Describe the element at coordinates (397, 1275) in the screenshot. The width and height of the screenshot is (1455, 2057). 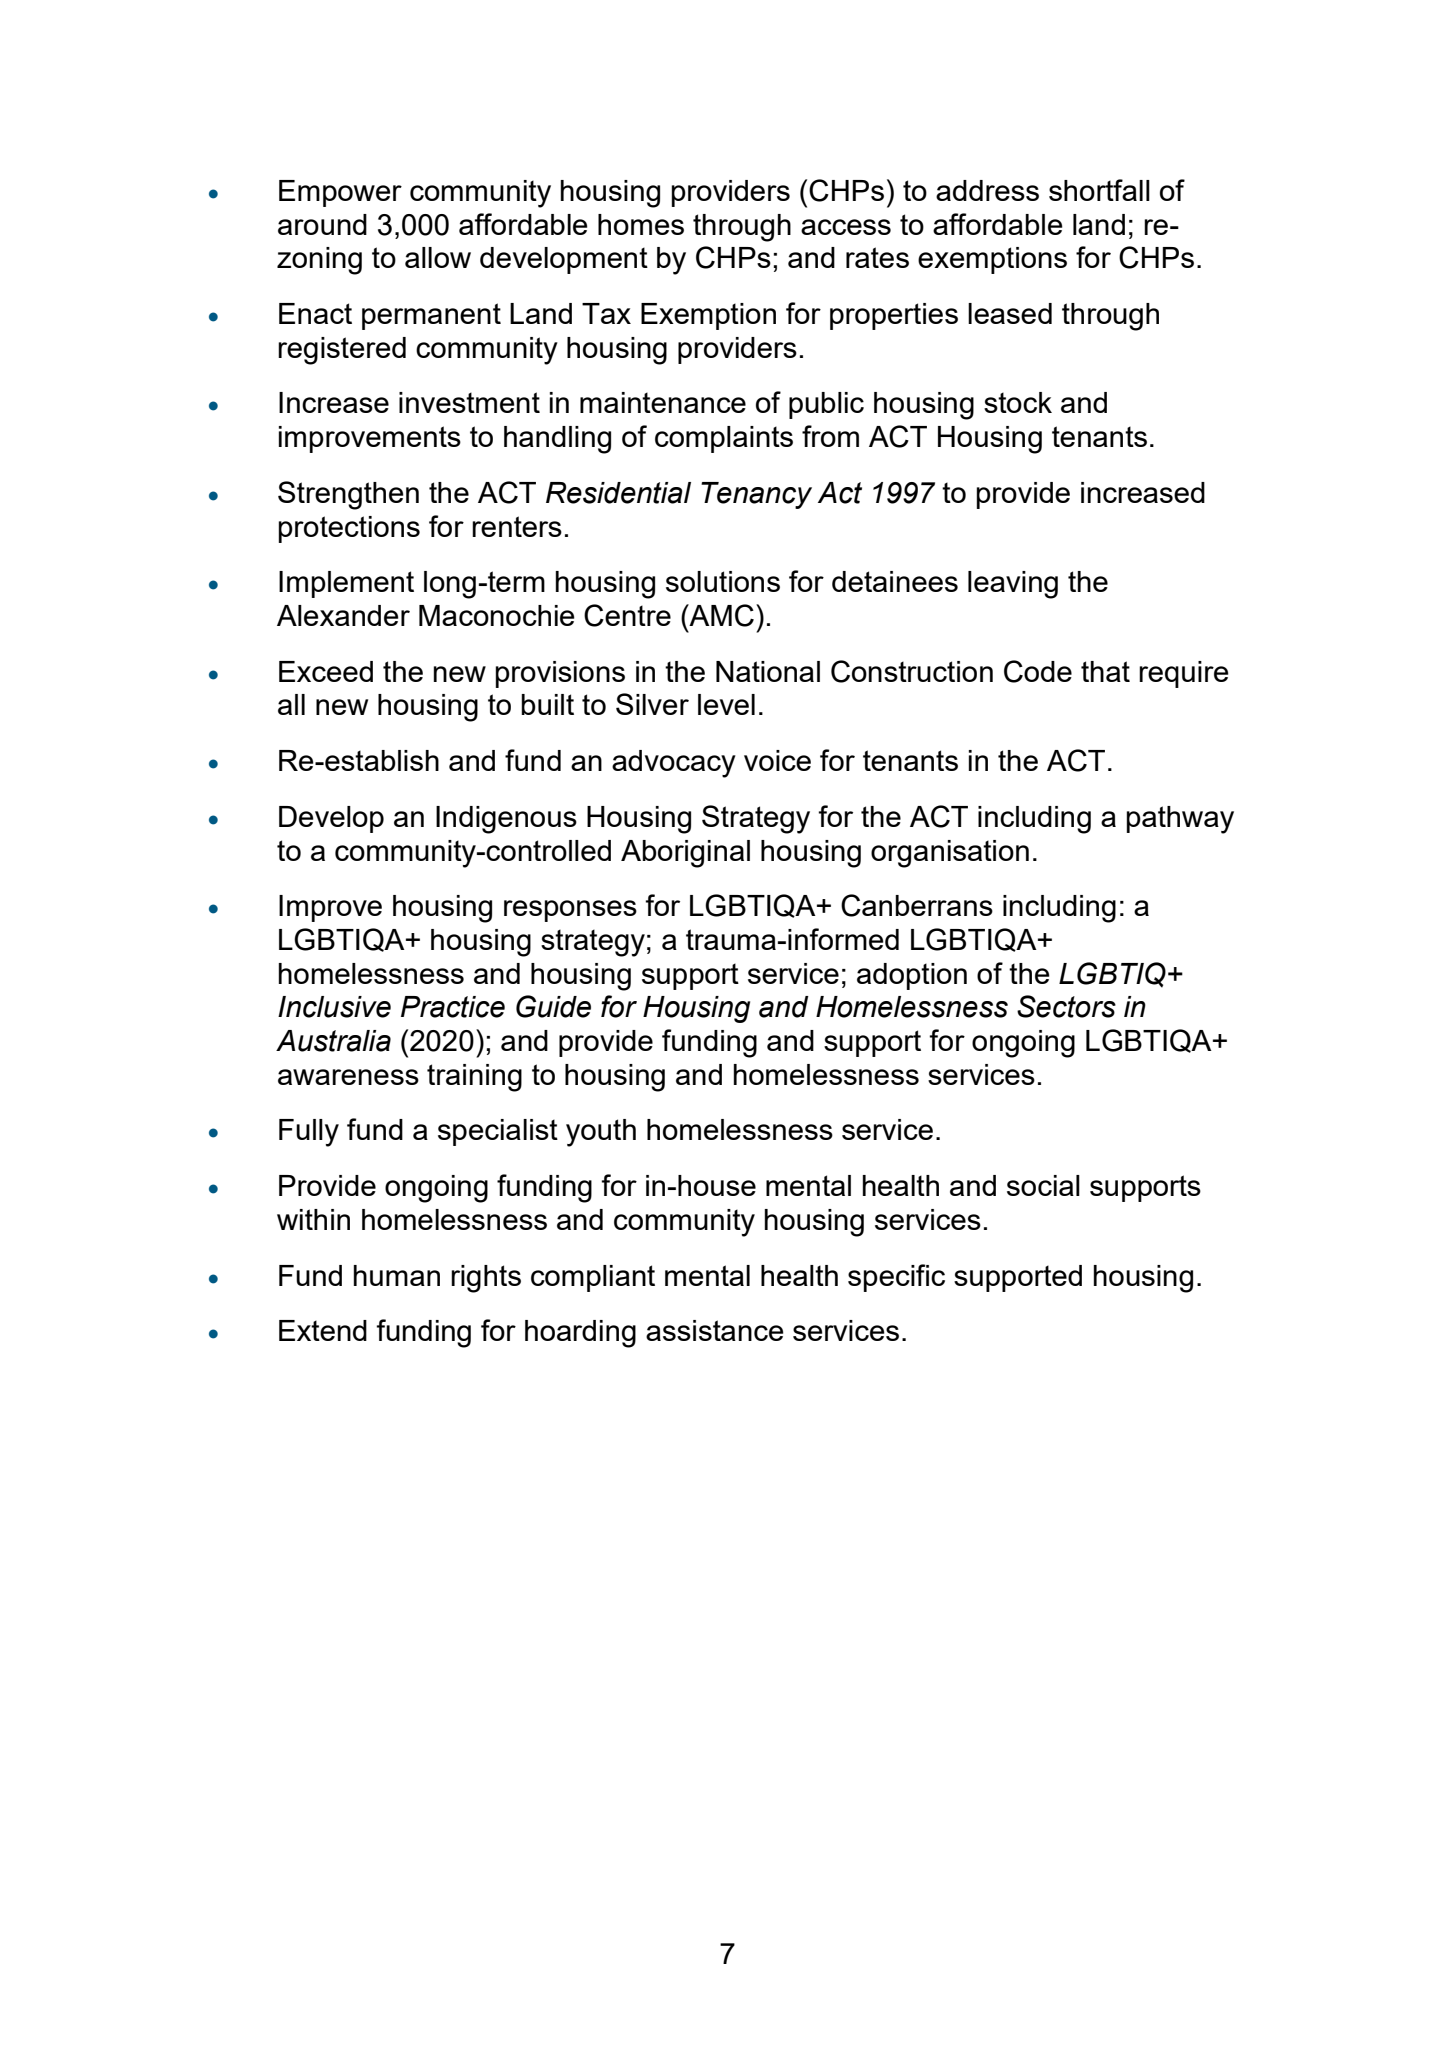
I see `human` at that location.
